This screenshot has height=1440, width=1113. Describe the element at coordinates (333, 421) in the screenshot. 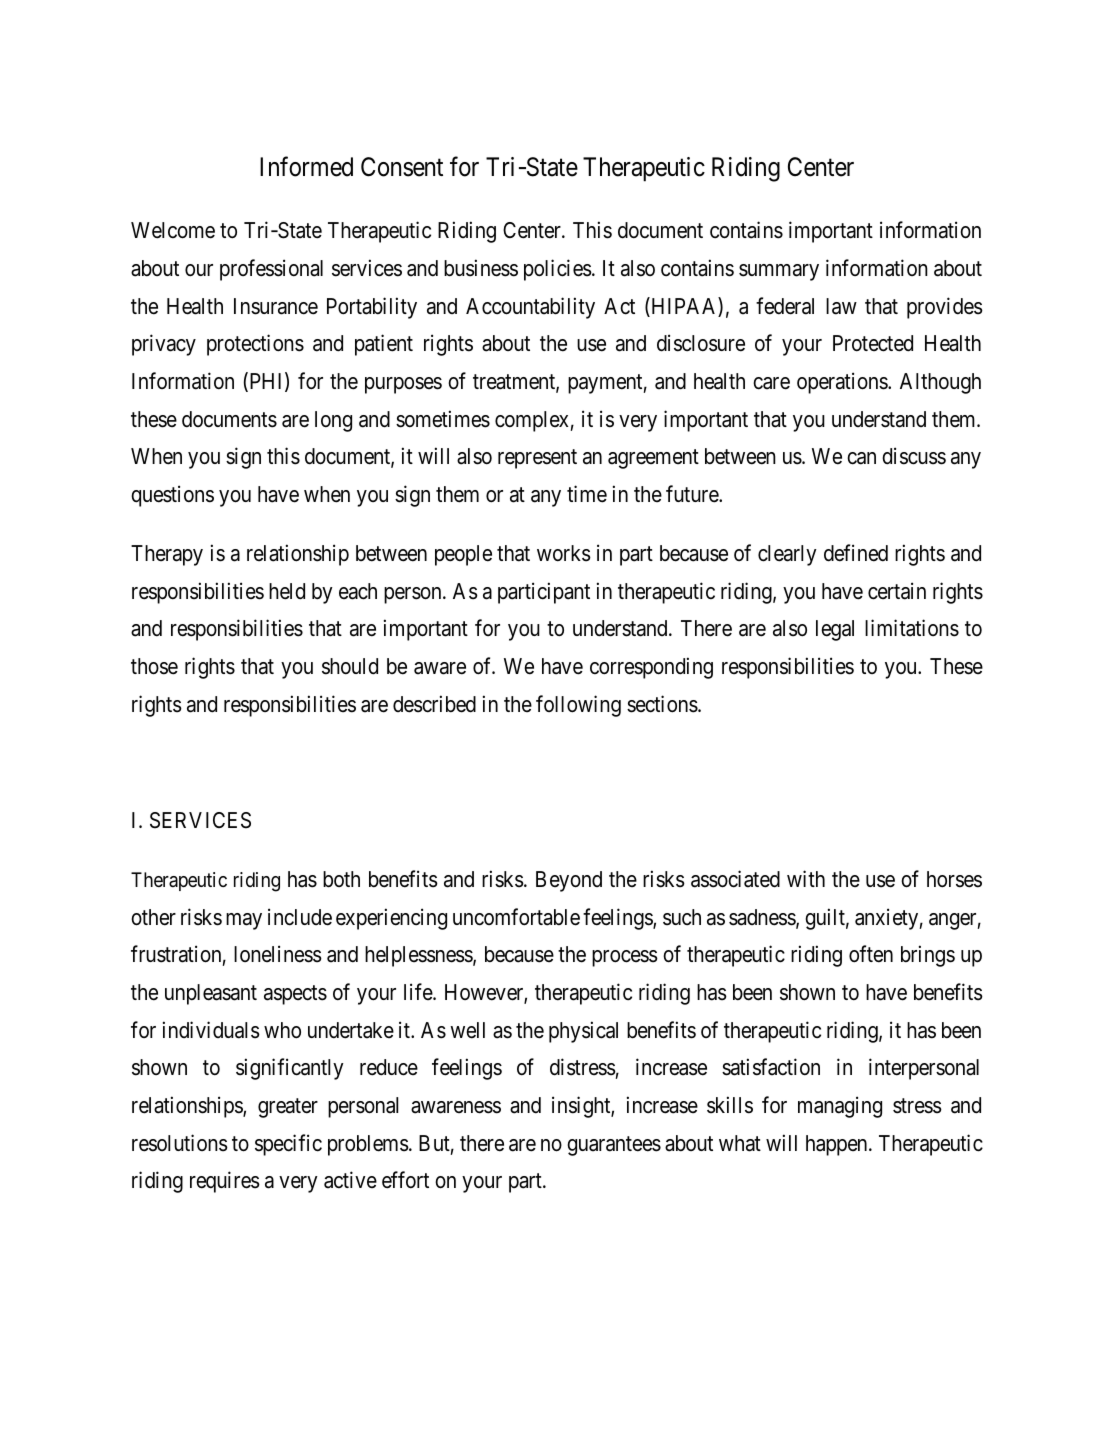

I see `long` at that location.
